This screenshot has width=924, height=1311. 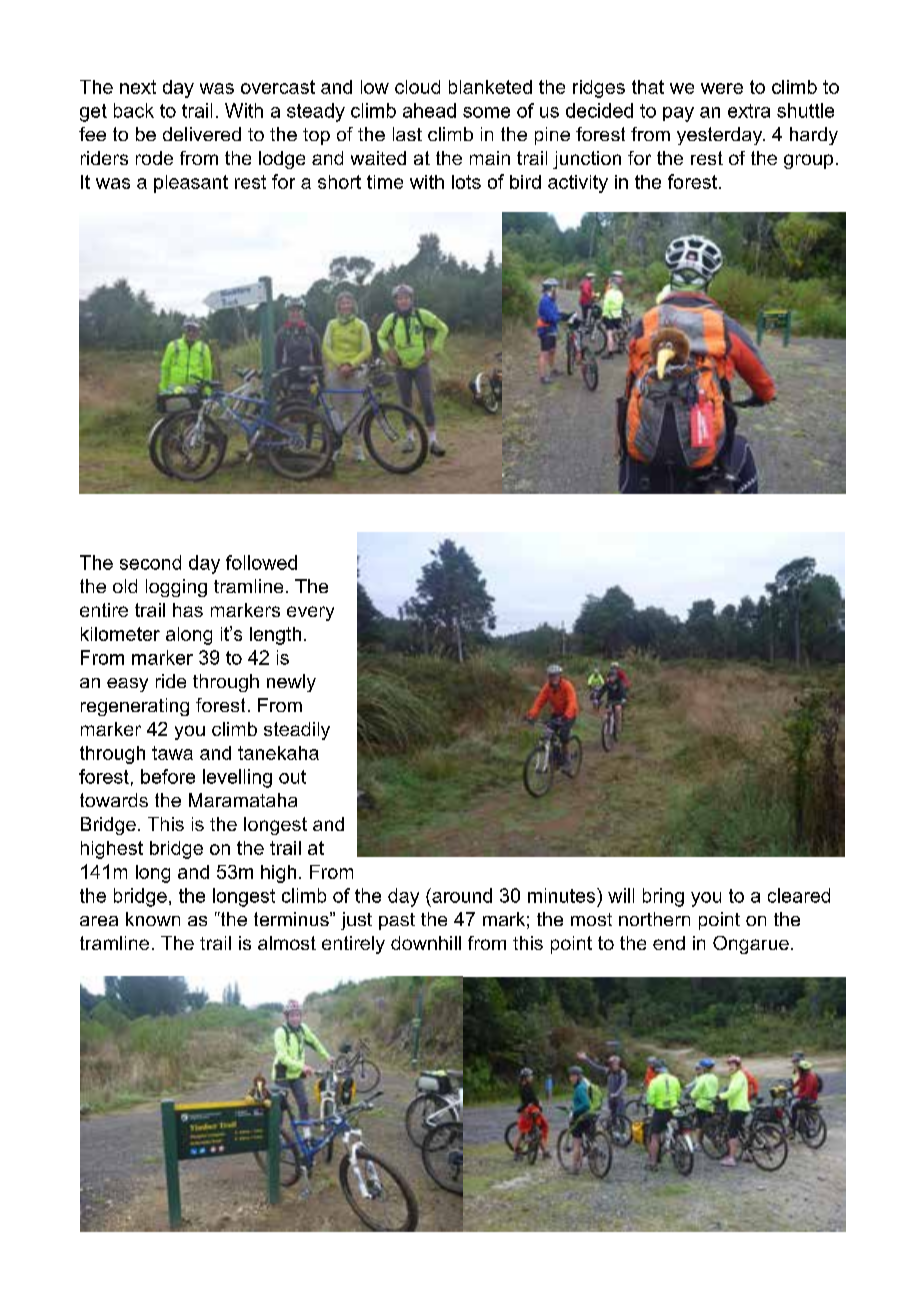 I want to click on cleared, so click(x=799, y=895).
